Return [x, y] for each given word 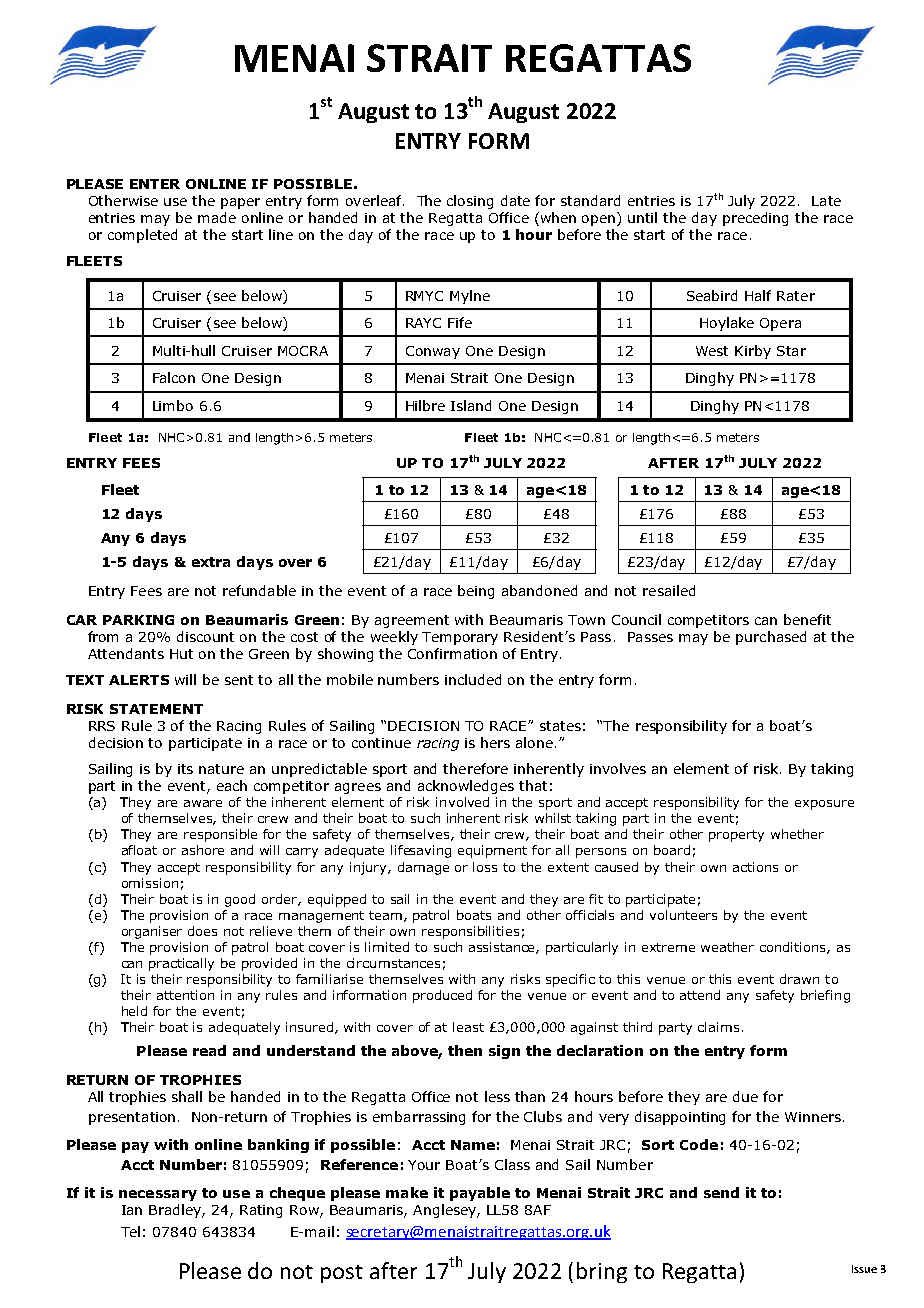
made [217, 217]
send [721, 1192]
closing [470, 202]
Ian [132, 1210]
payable [480, 1194]
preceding [755, 219]
